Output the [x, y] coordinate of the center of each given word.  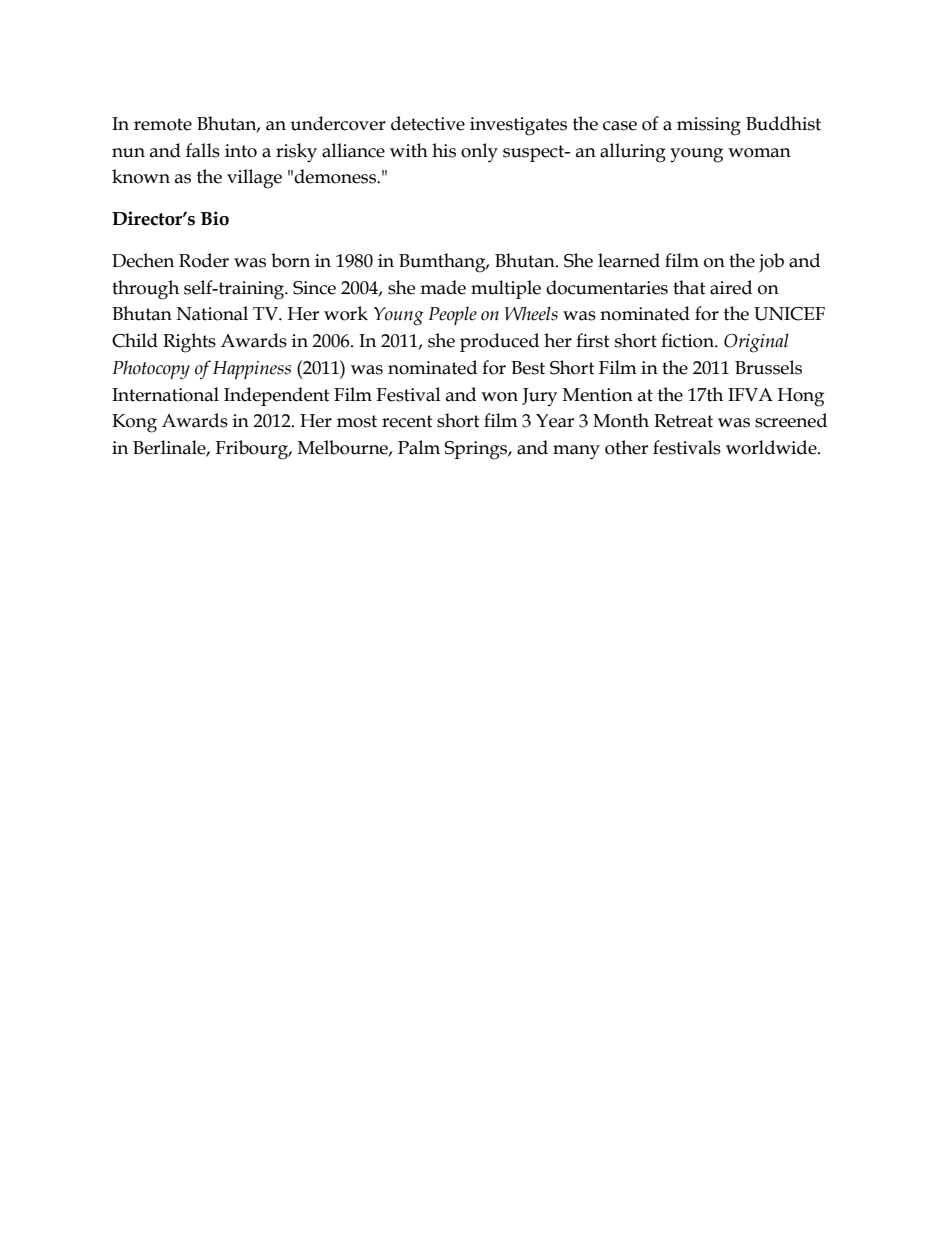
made [443, 287]
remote [163, 124]
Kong [134, 423]
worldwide [772, 447]
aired [731, 287]
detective [428, 123]
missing [709, 126]
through [145, 290]
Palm [419, 447]
